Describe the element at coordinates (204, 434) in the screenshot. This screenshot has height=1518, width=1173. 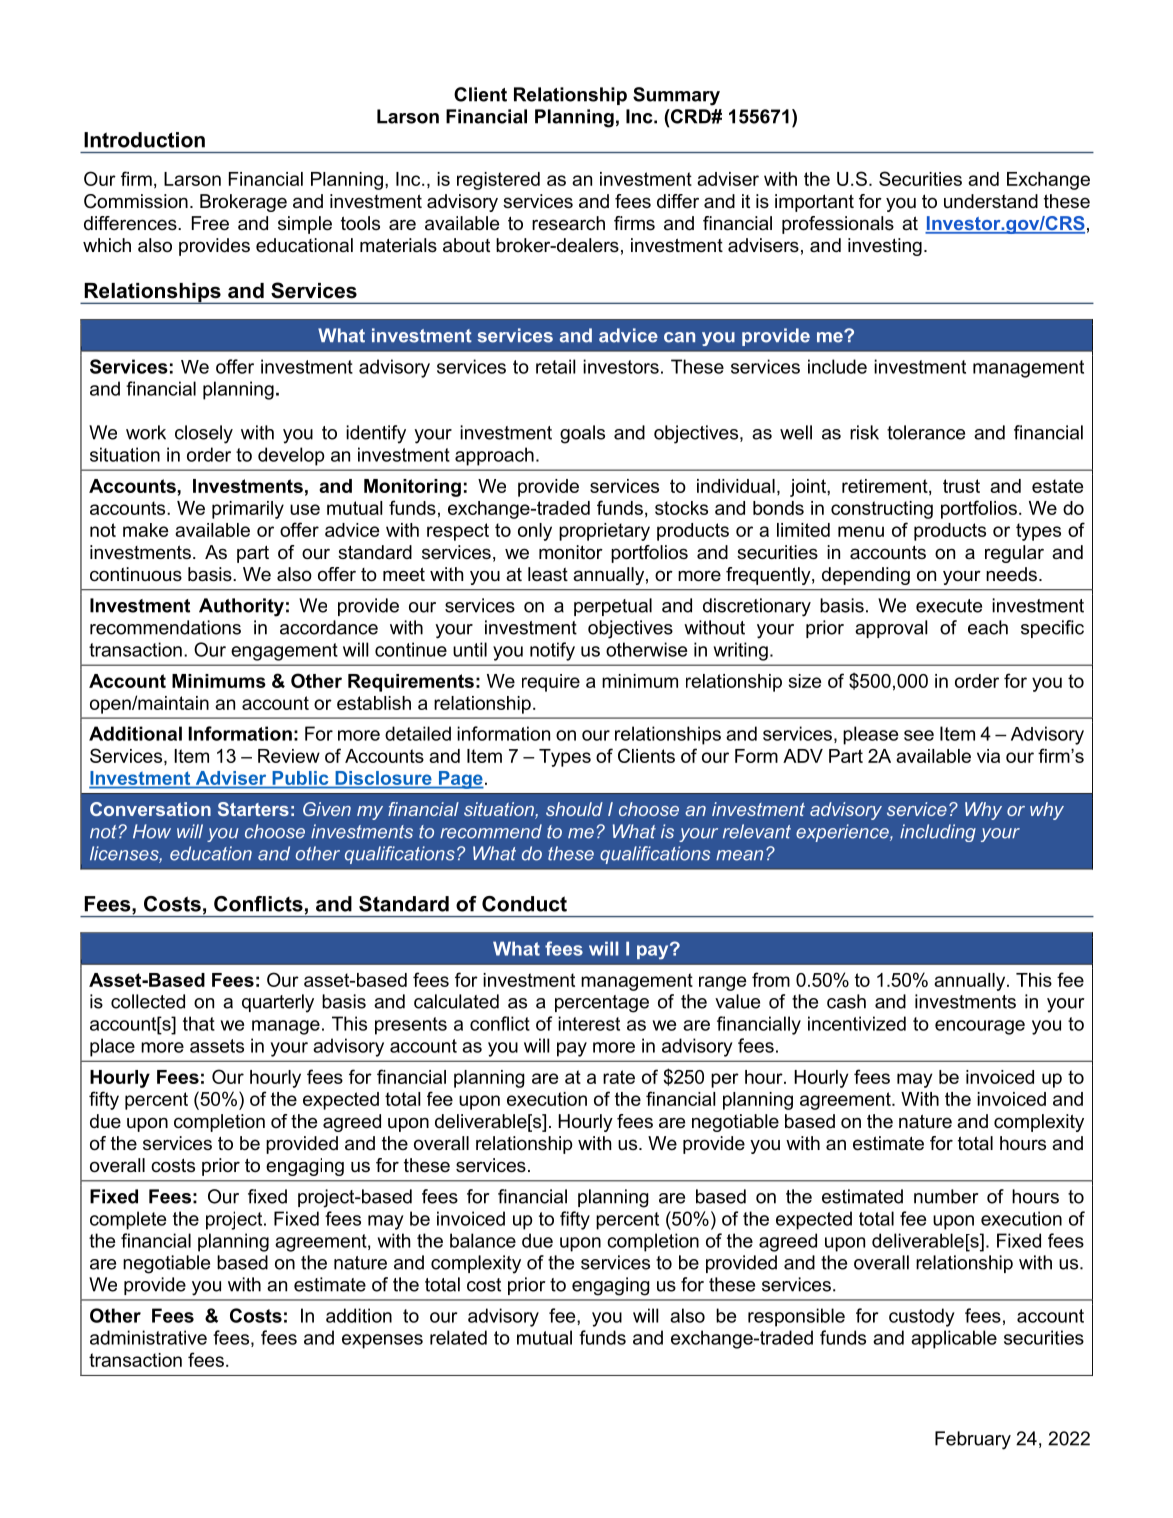
I see `closely` at that location.
